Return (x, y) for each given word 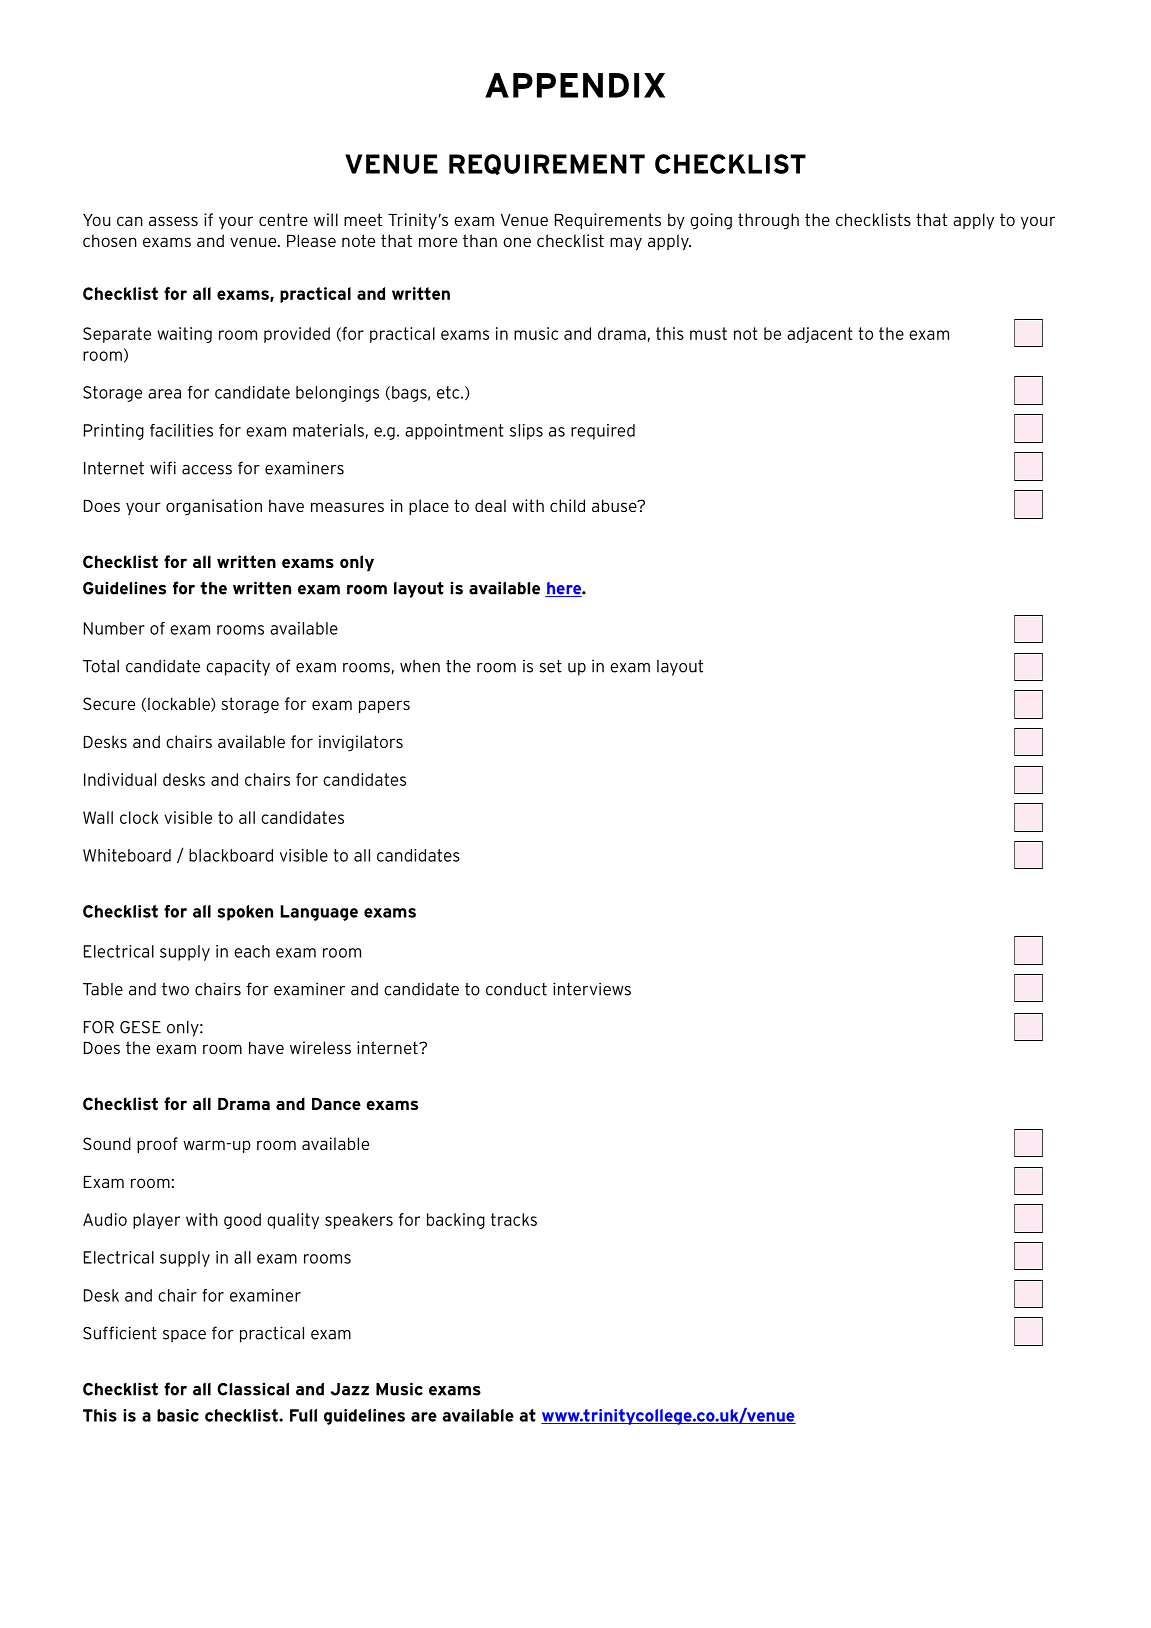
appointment (454, 432)
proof (157, 1145)
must (708, 333)
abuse (615, 505)
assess (173, 221)
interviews (592, 989)
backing (456, 1221)
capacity (238, 667)
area (164, 394)
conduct (516, 989)
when (420, 666)
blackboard (231, 855)
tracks (514, 1219)
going (711, 221)
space (184, 1336)
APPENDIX (575, 85)
